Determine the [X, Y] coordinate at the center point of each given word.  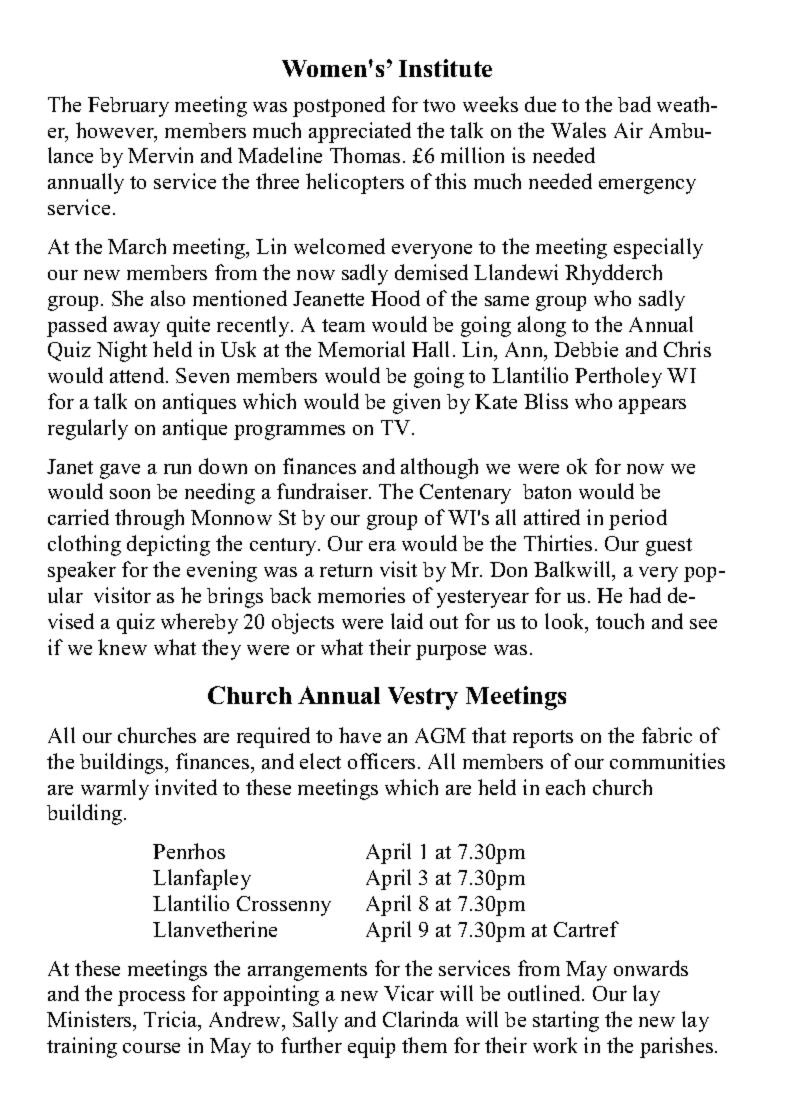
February [128, 107]
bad [634, 104]
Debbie [586, 349]
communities [667, 761]
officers [381, 761]
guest [669, 547]
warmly [115, 789]
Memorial [361, 349]
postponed [339, 106]
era [382, 546]
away [137, 329]
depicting [168, 545]
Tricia [172, 1020]
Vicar [409, 993]
